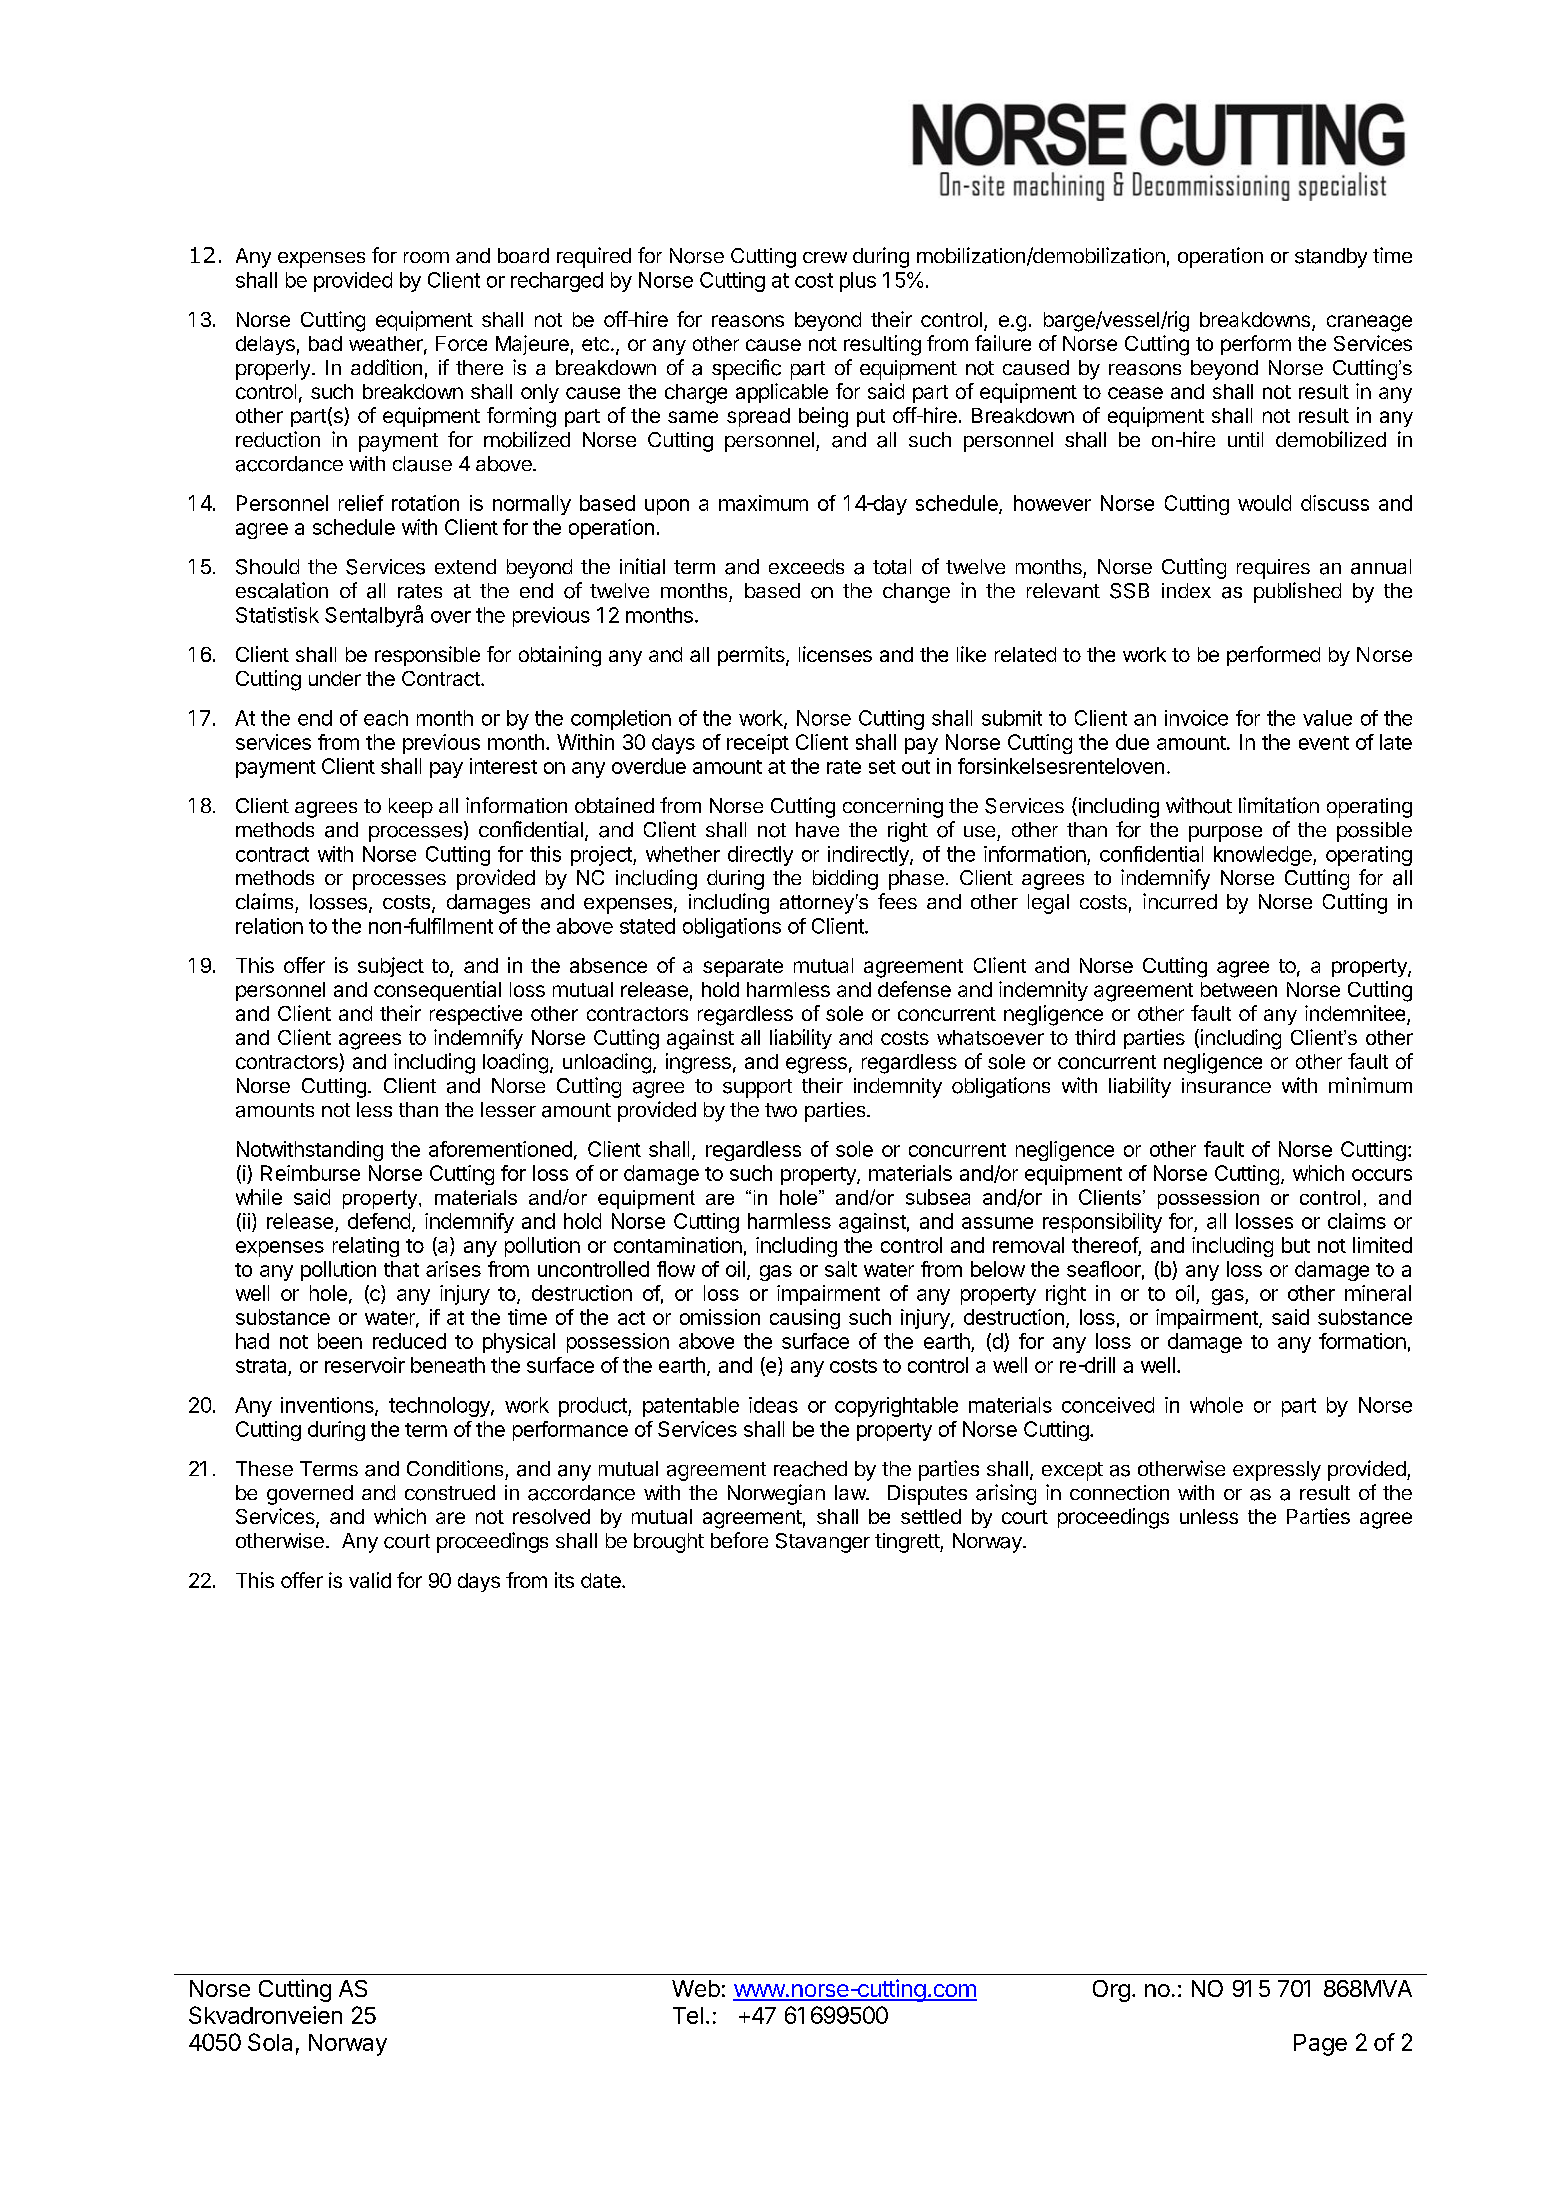  What do you see at coordinates (858, 282) in the screenshot?
I see `plus` at bounding box center [858, 282].
